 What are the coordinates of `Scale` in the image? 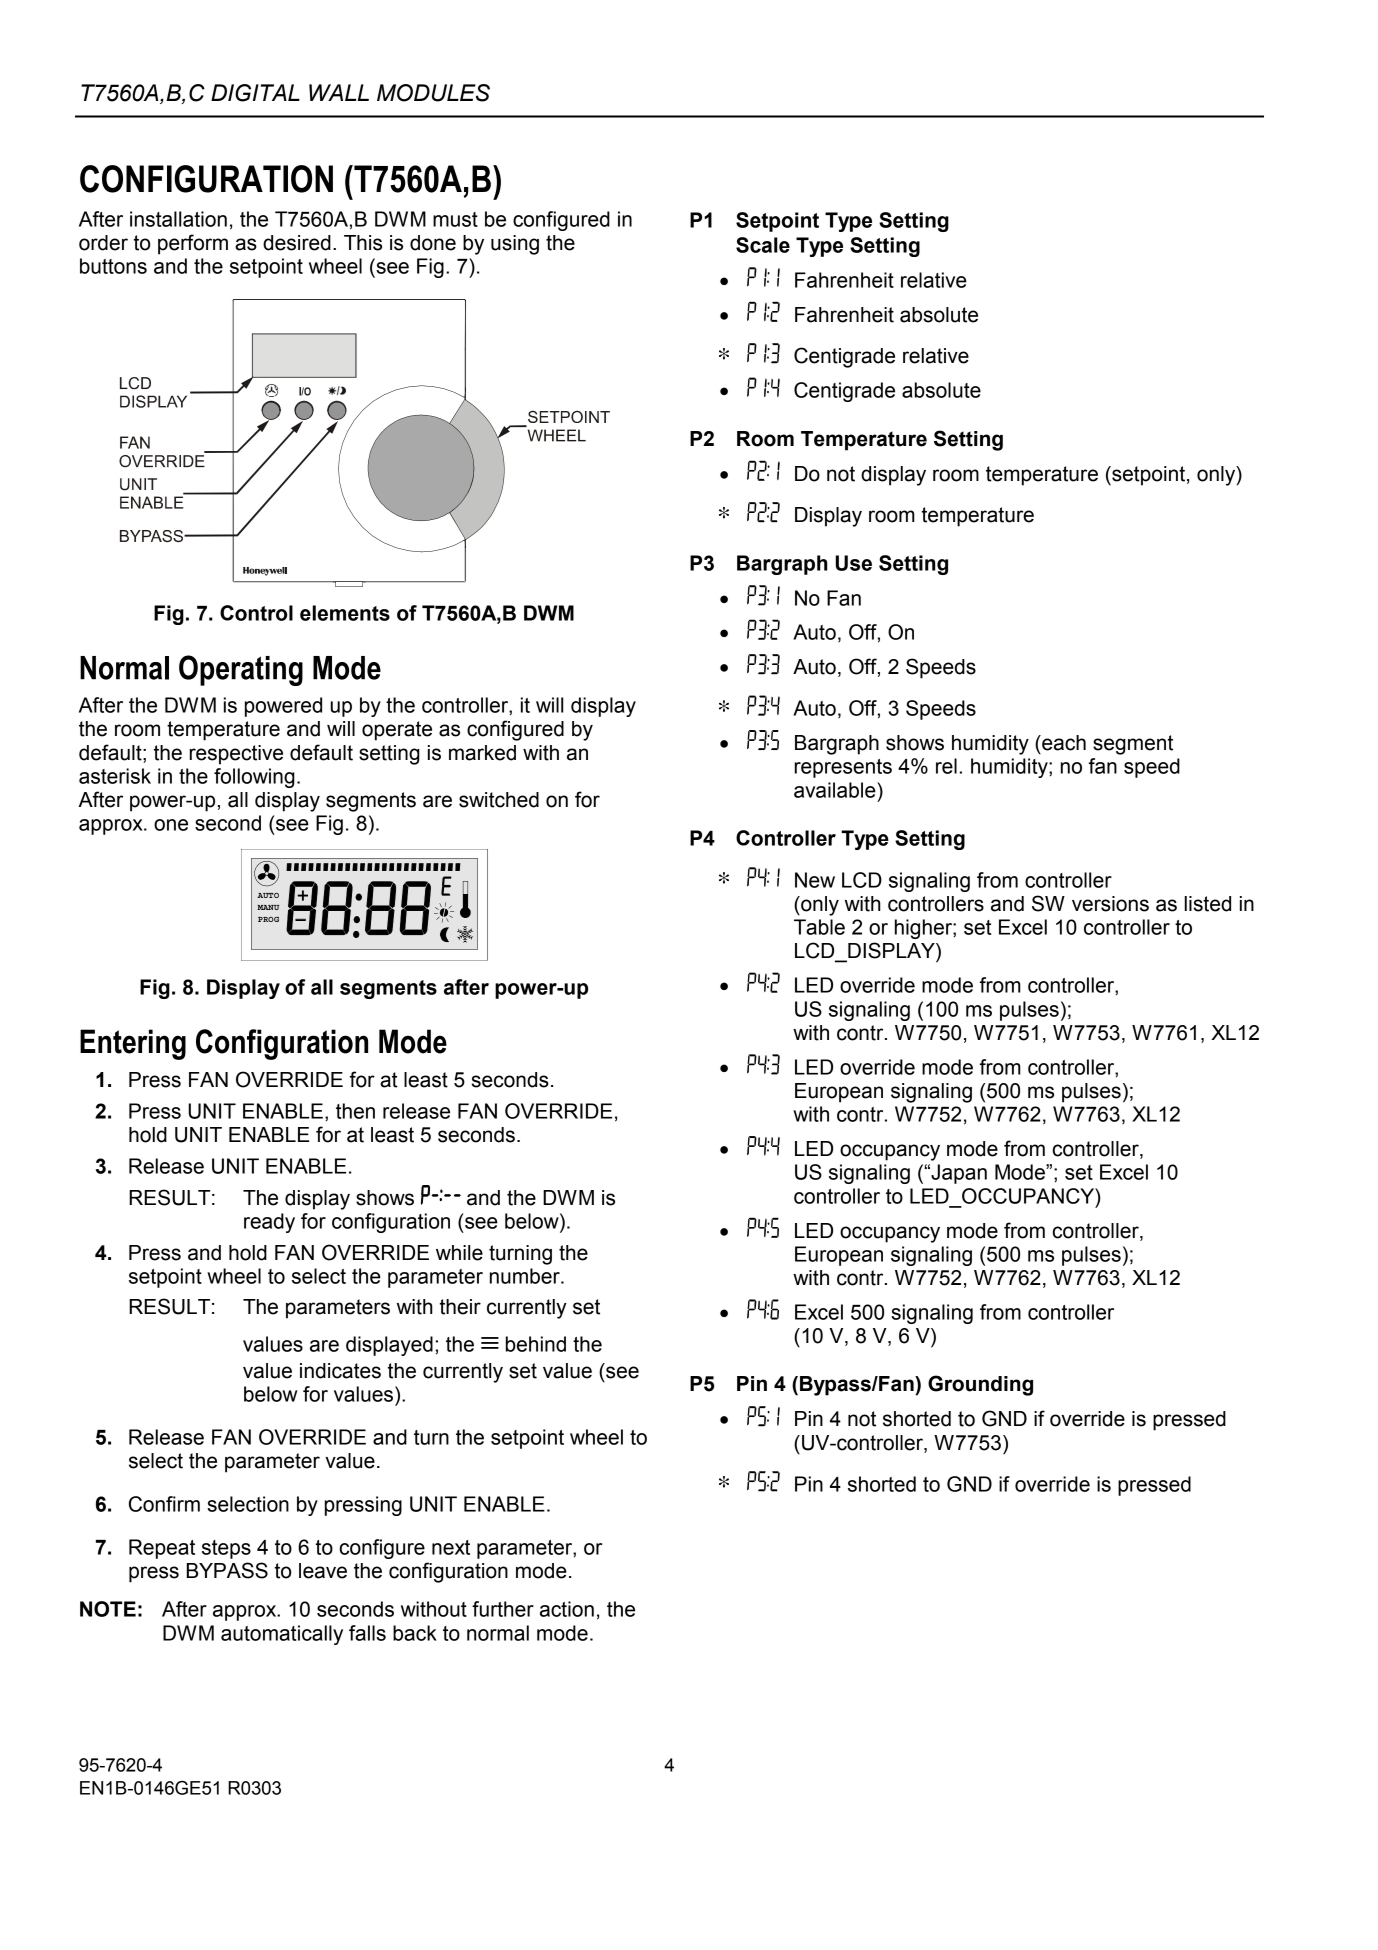 It's located at (763, 245).
